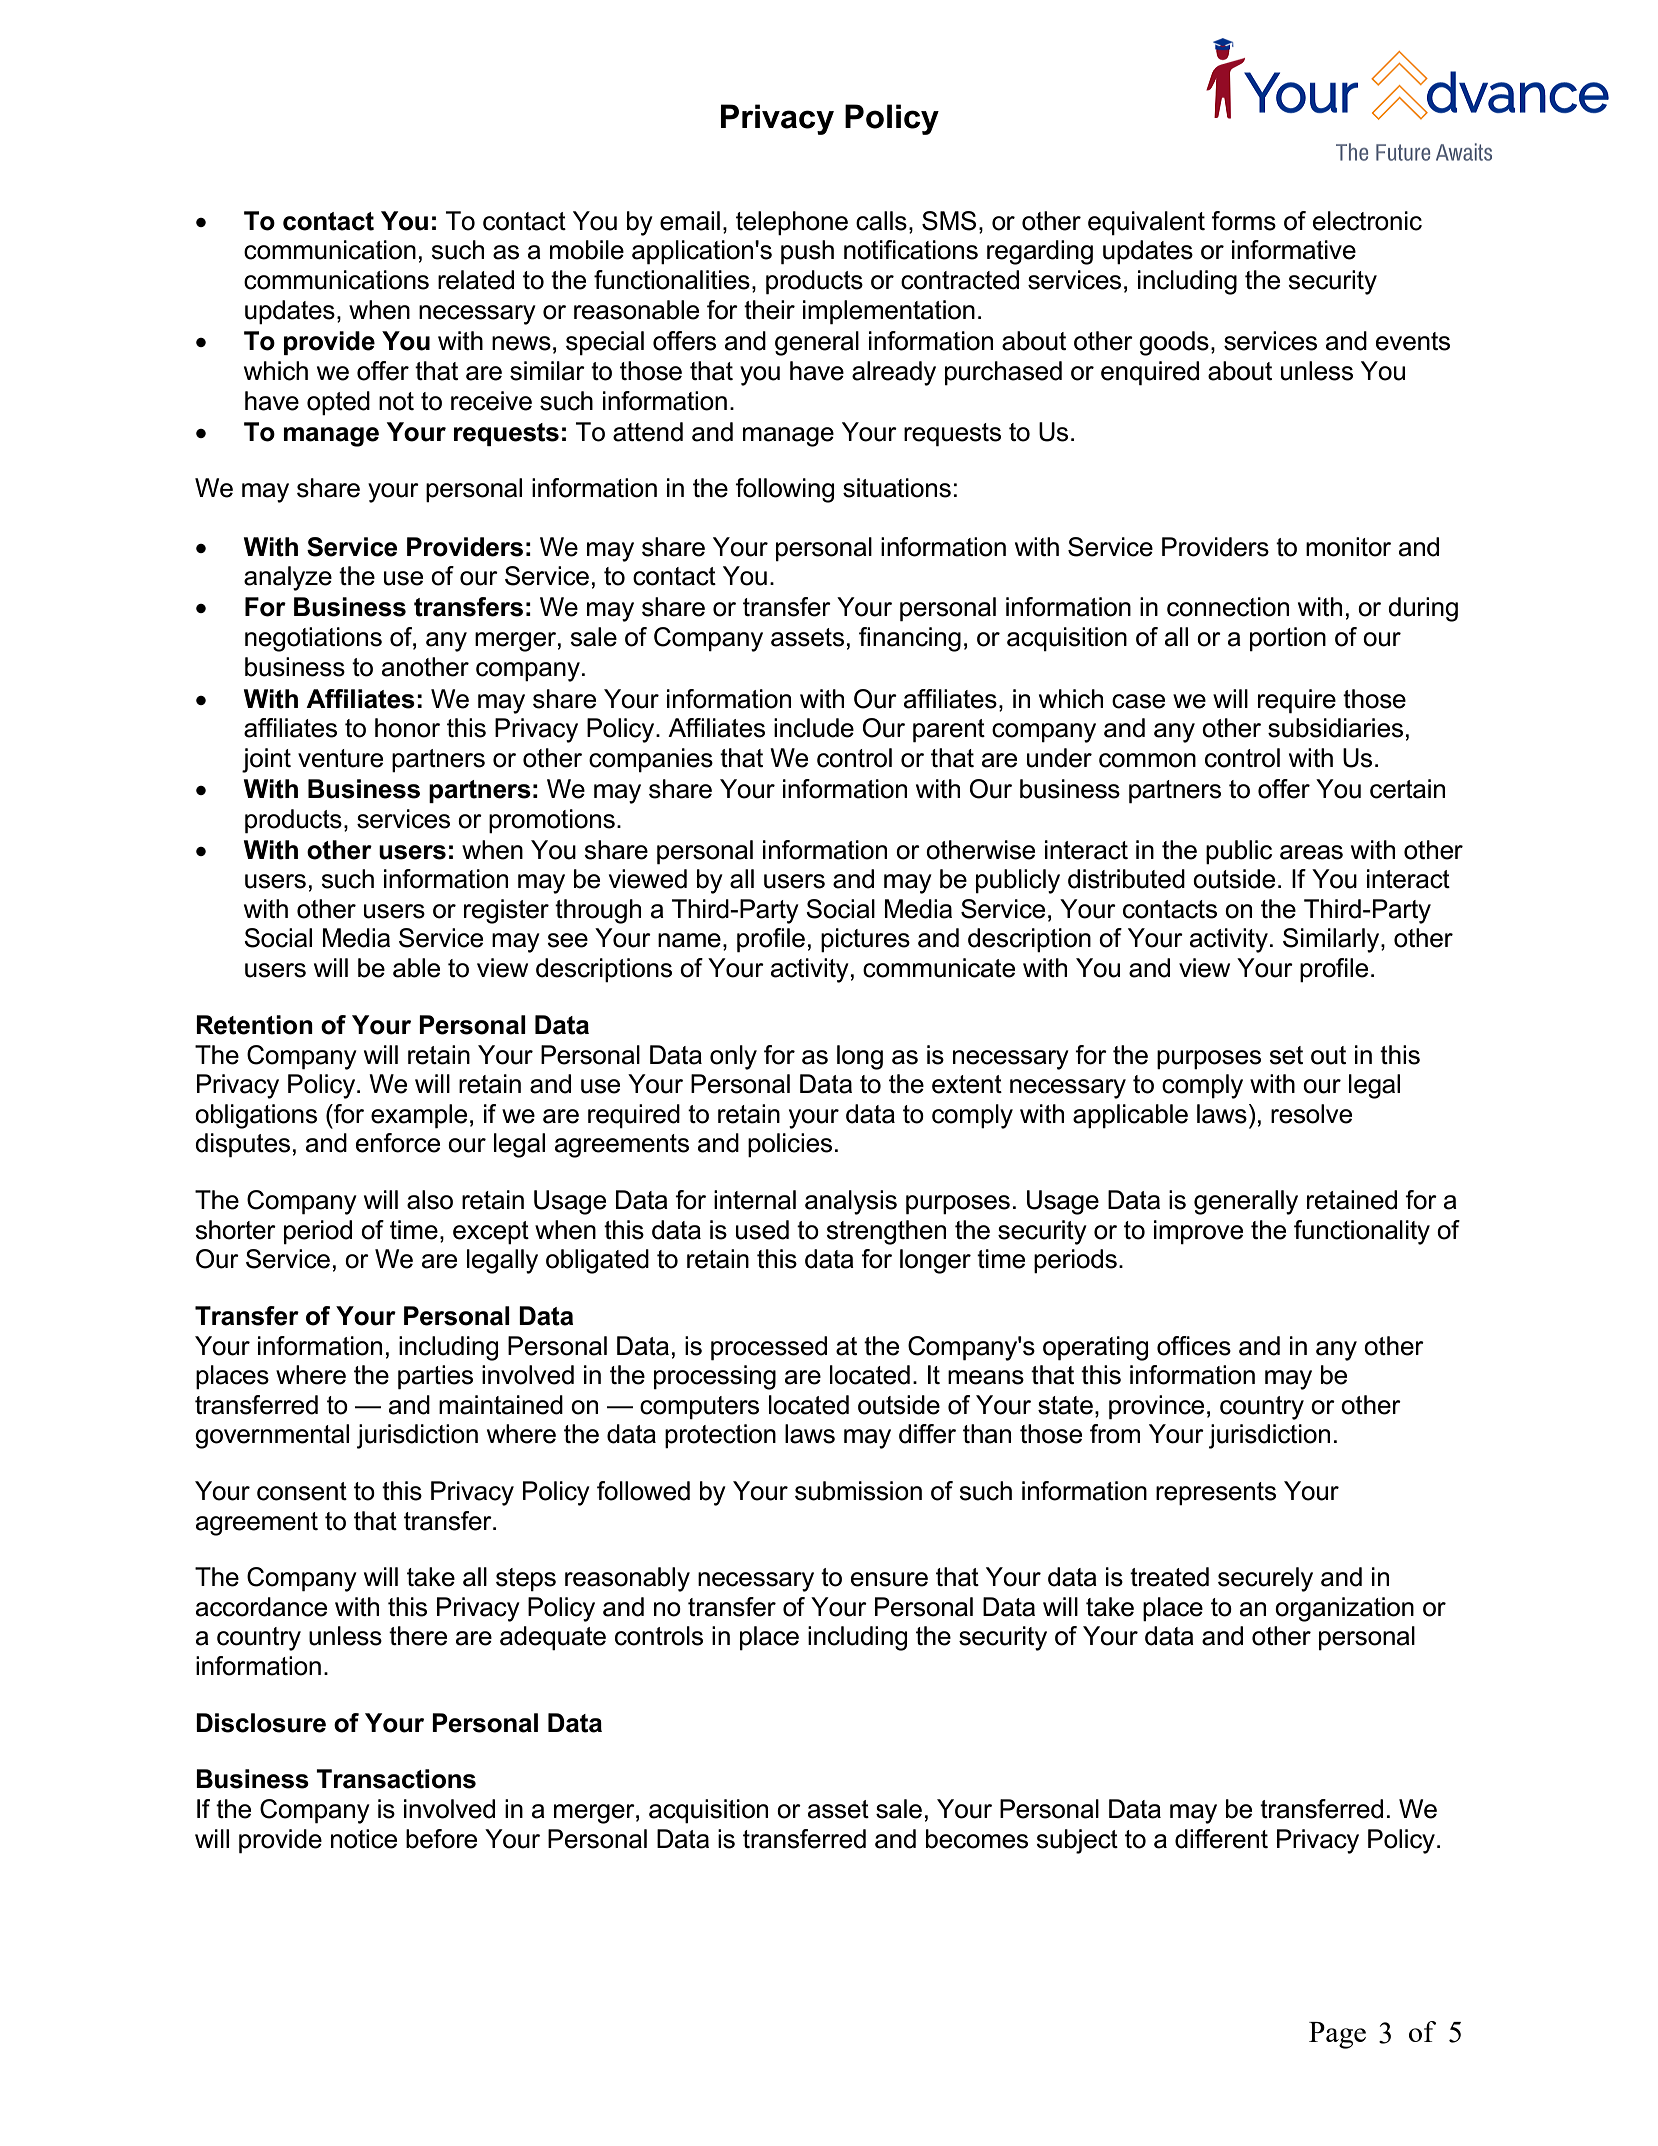 This document has width=1658, height=2146. I want to click on notice, so click(364, 1839).
